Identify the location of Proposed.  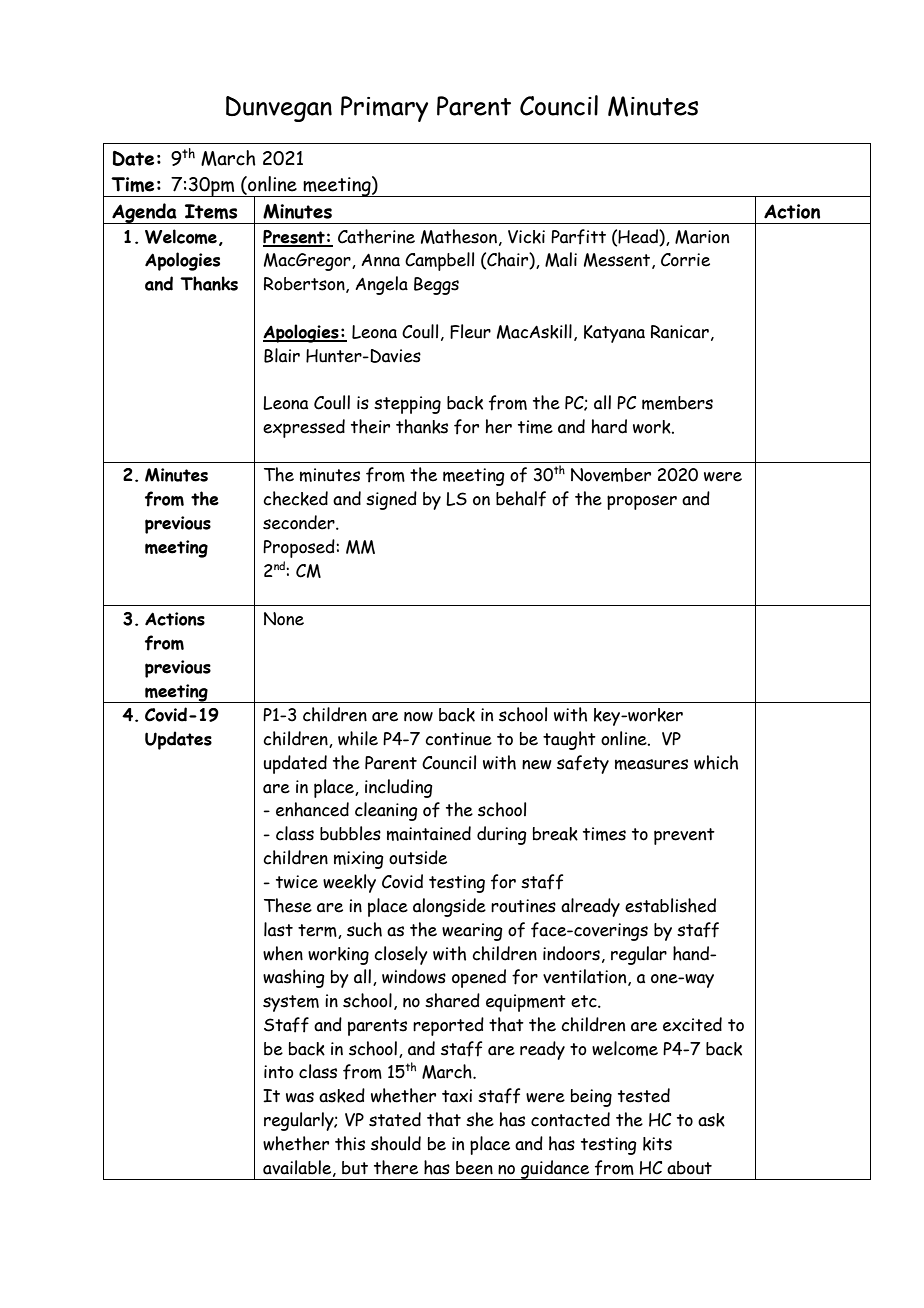
(300, 548).
